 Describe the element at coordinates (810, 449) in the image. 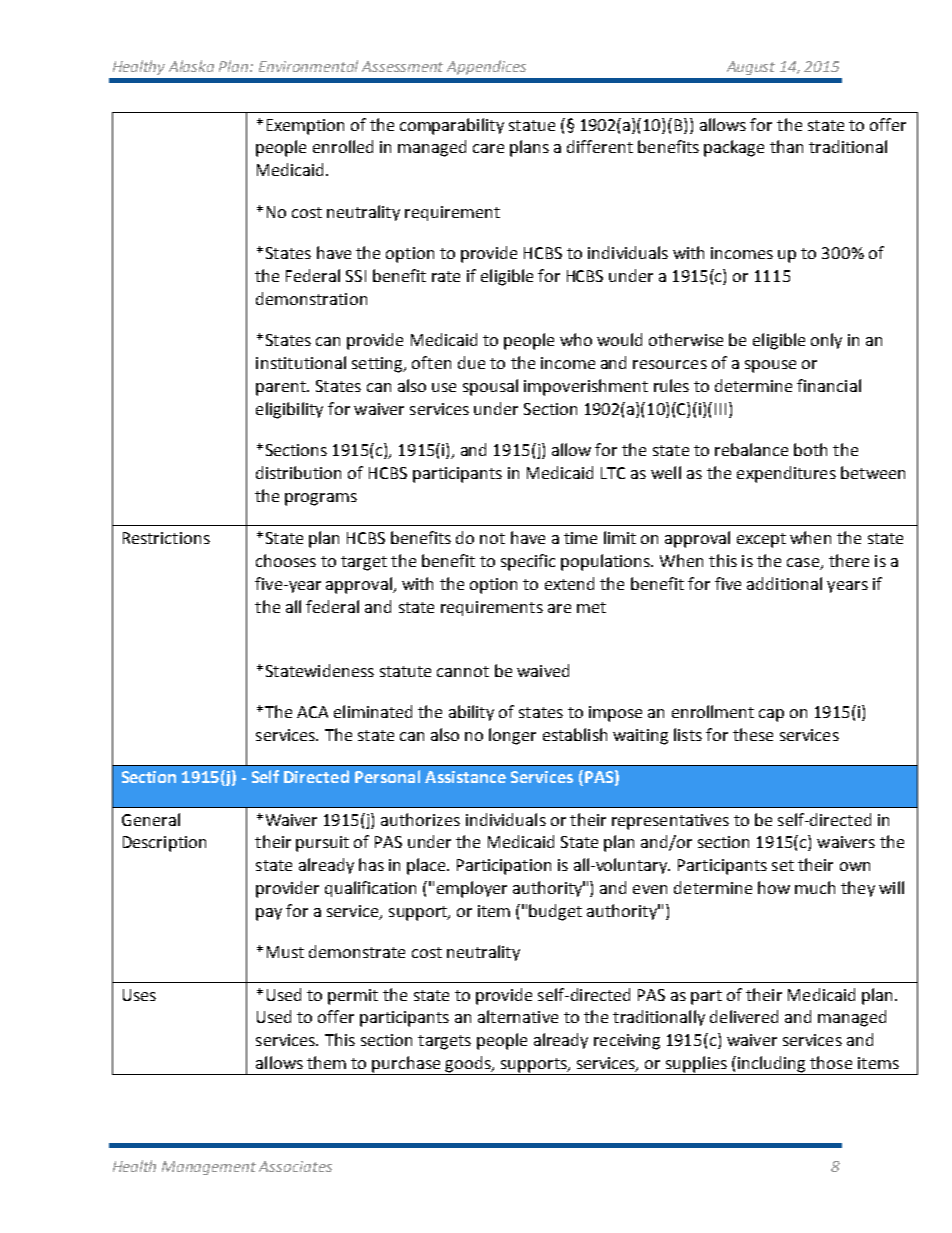

I see `both` at that location.
